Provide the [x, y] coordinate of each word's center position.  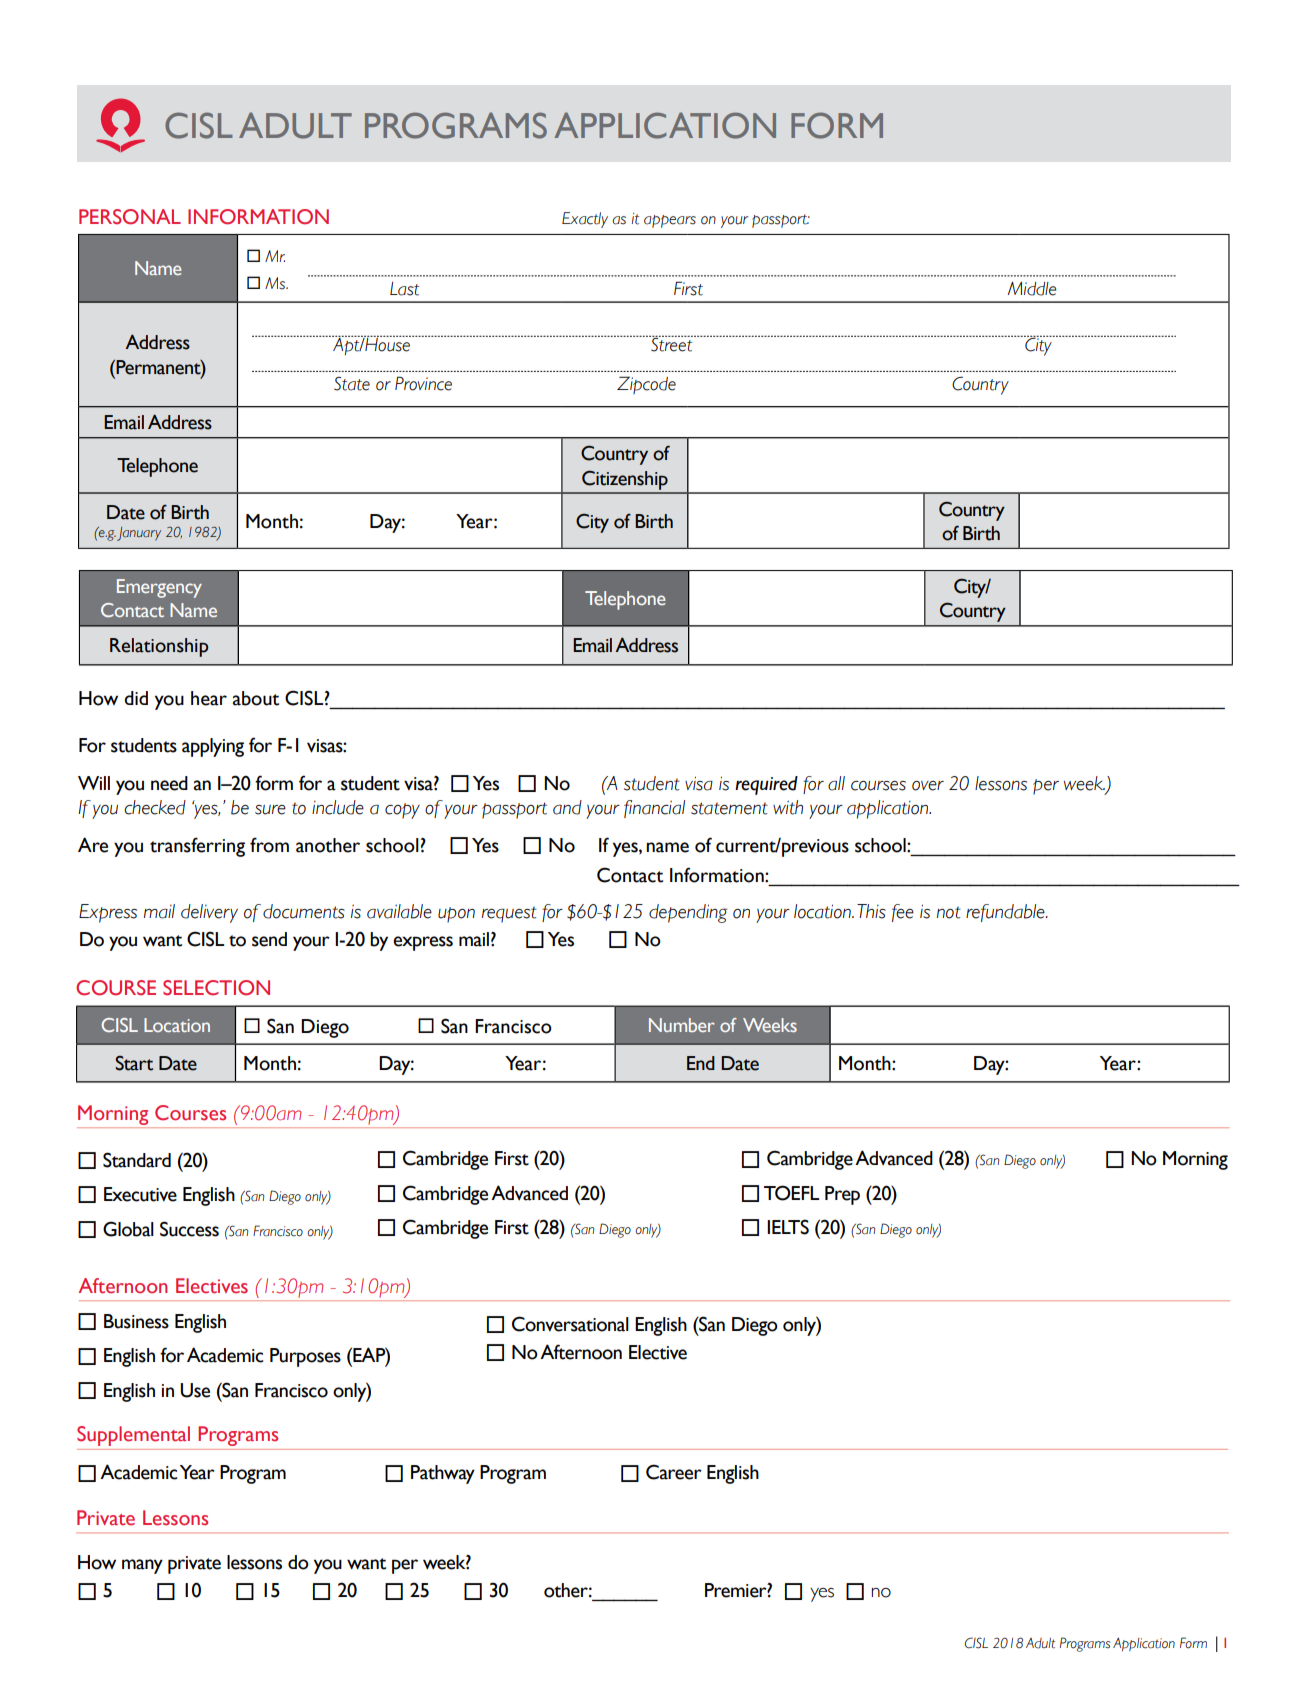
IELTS [788, 1227]
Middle [1032, 289]
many [142, 1566]
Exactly [585, 220]
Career [674, 1472]
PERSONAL [130, 217]
